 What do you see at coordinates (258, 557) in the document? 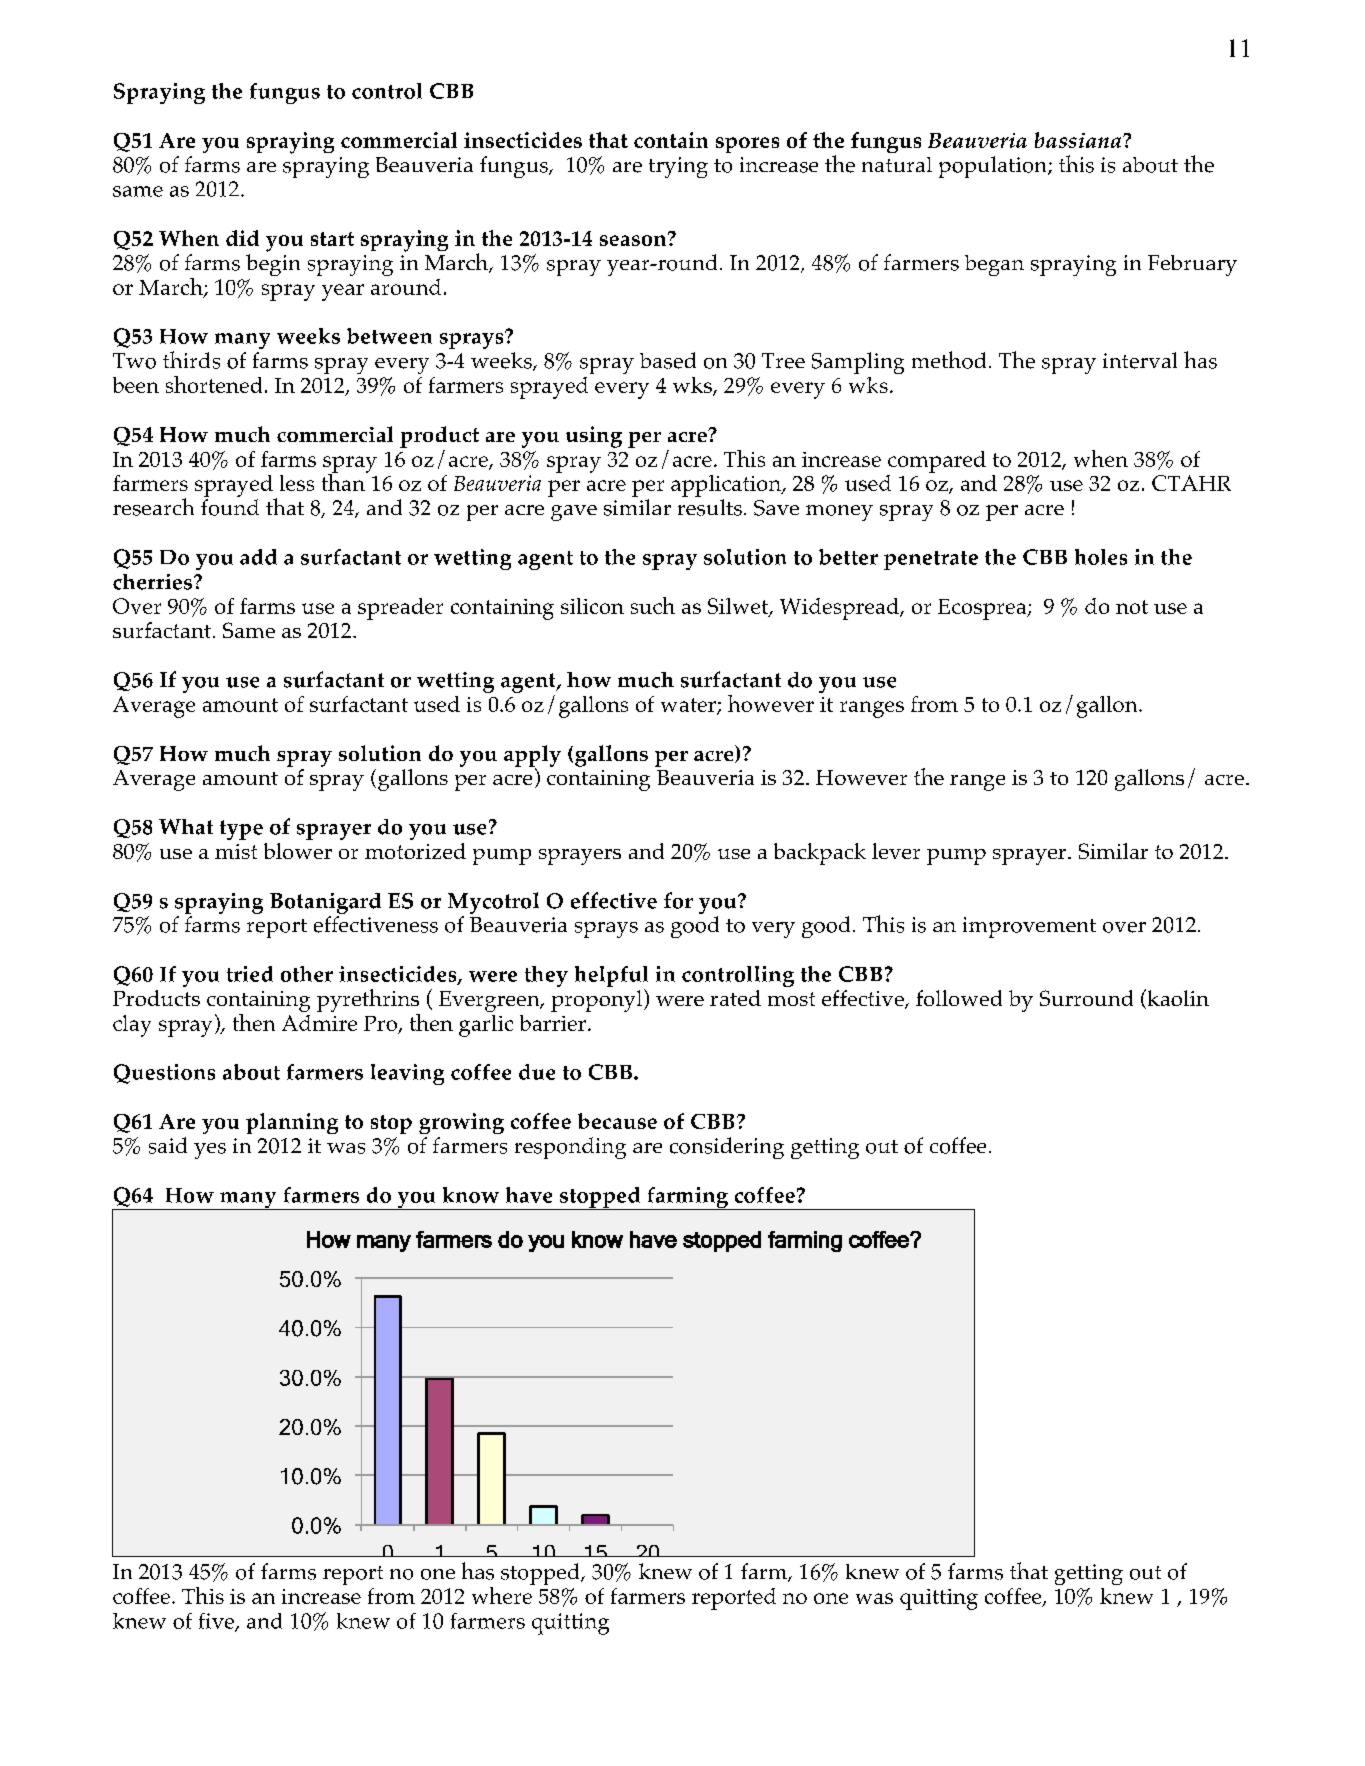
I see `add` at bounding box center [258, 557].
